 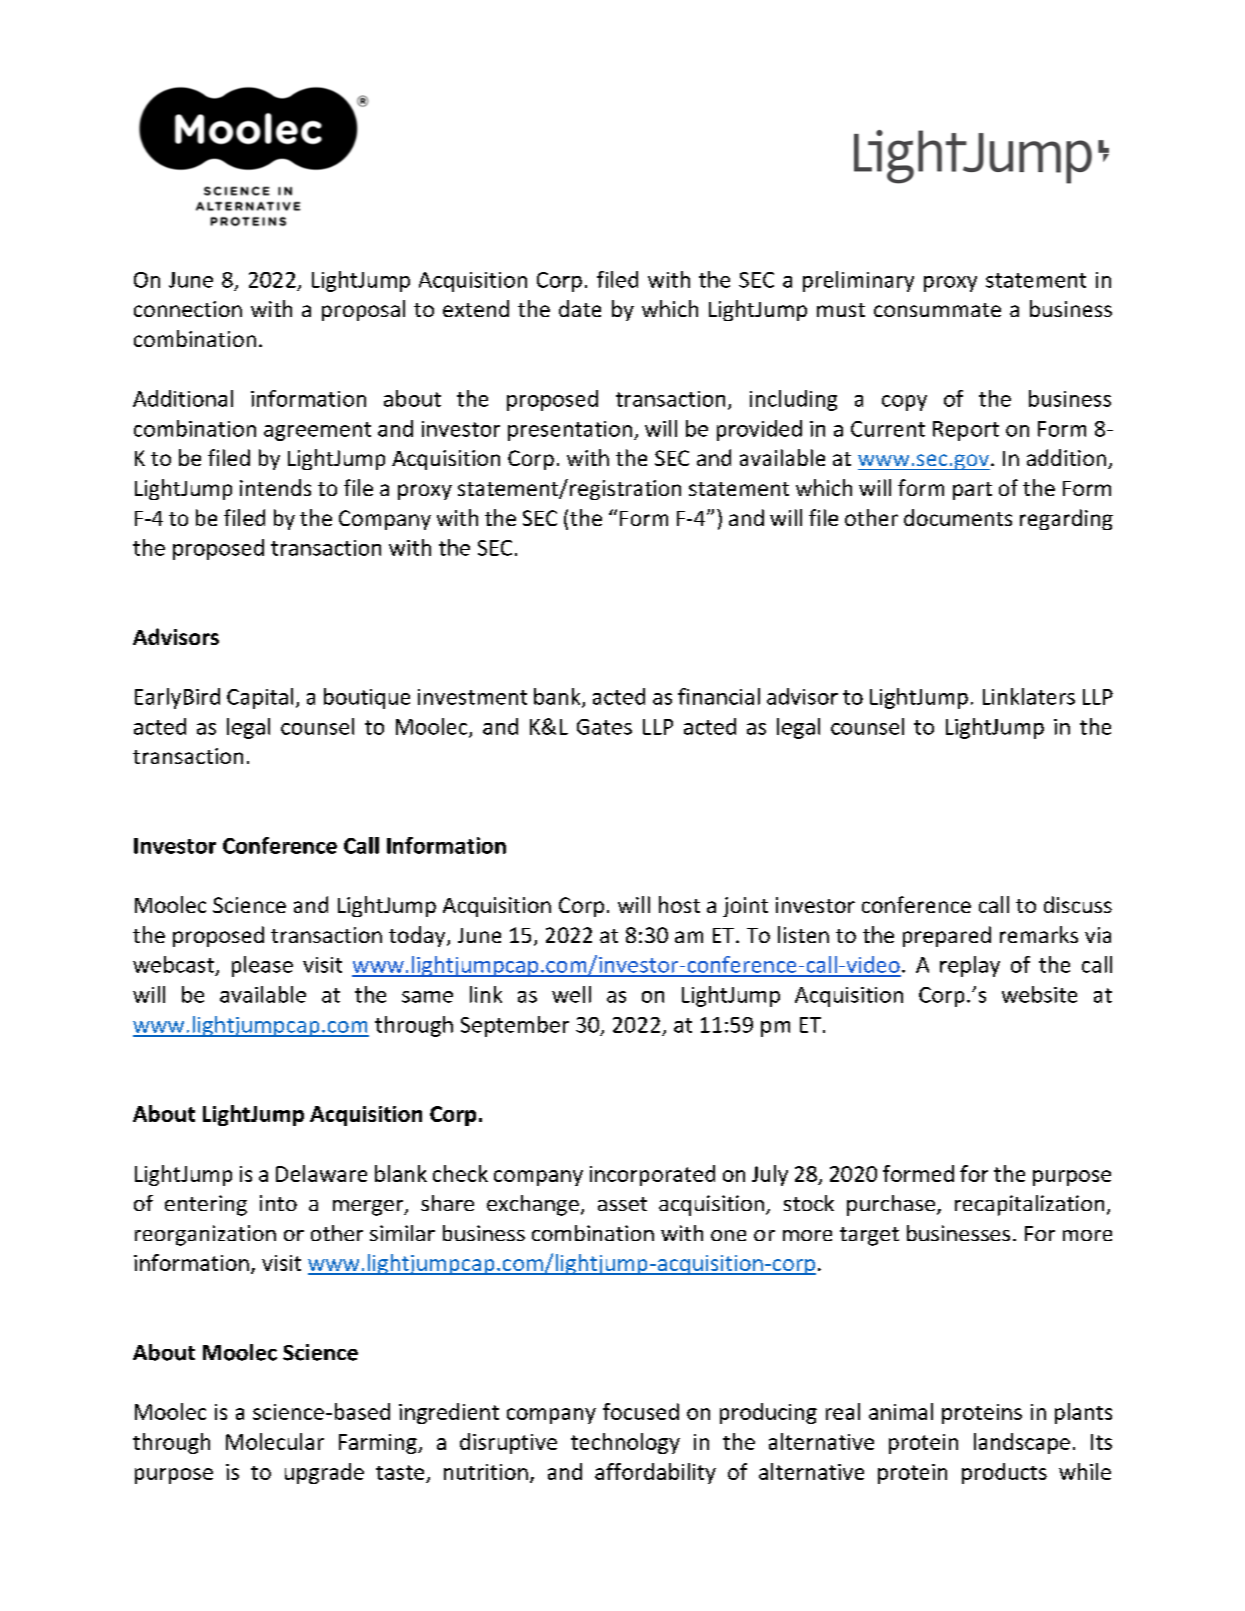 I want to click on technology, so click(x=625, y=1443).
